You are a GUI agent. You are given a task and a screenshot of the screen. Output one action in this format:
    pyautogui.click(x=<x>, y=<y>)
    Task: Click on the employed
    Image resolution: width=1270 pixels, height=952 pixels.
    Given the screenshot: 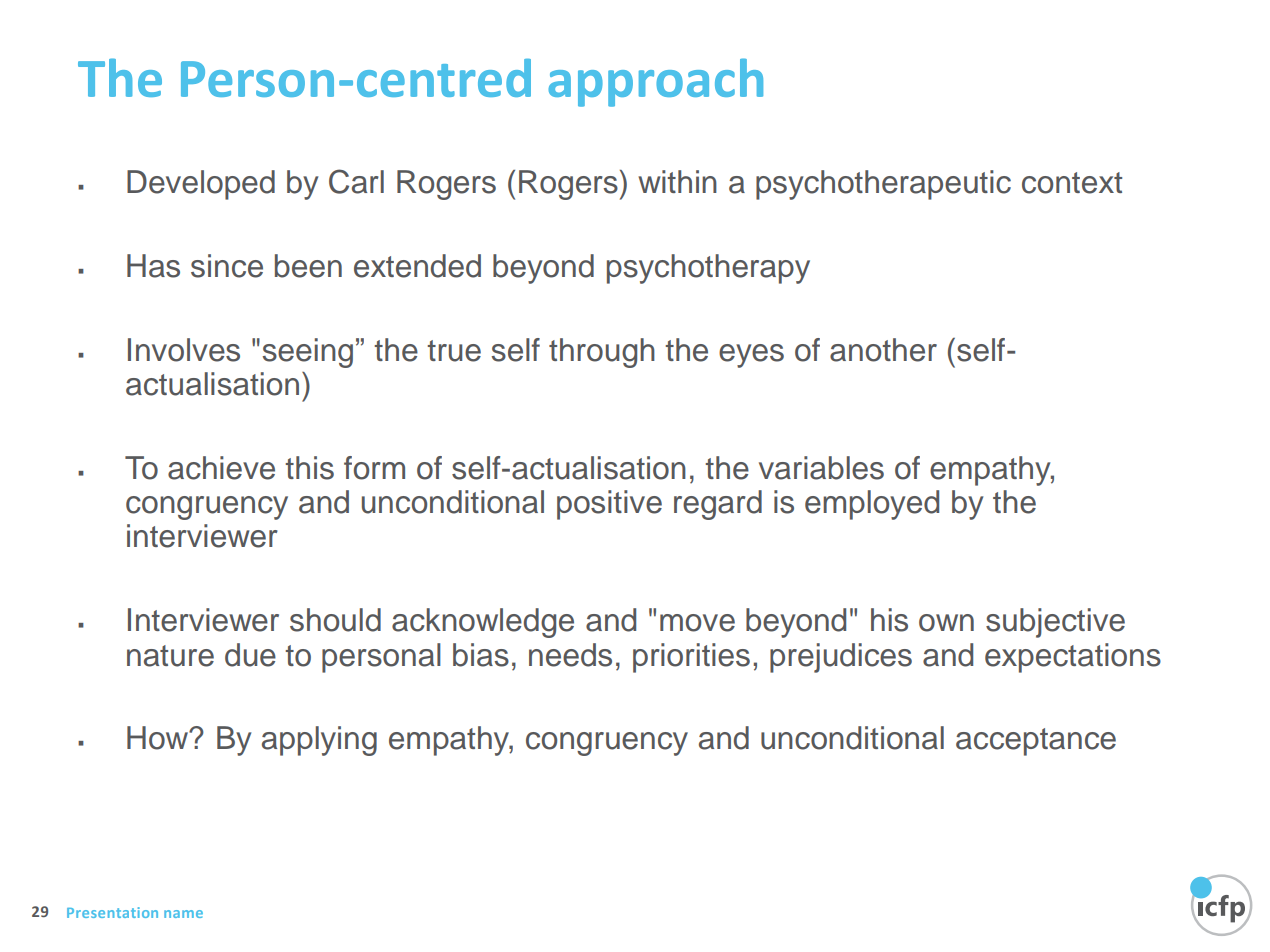 What is the action you would take?
    pyautogui.click(x=872, y=505)
